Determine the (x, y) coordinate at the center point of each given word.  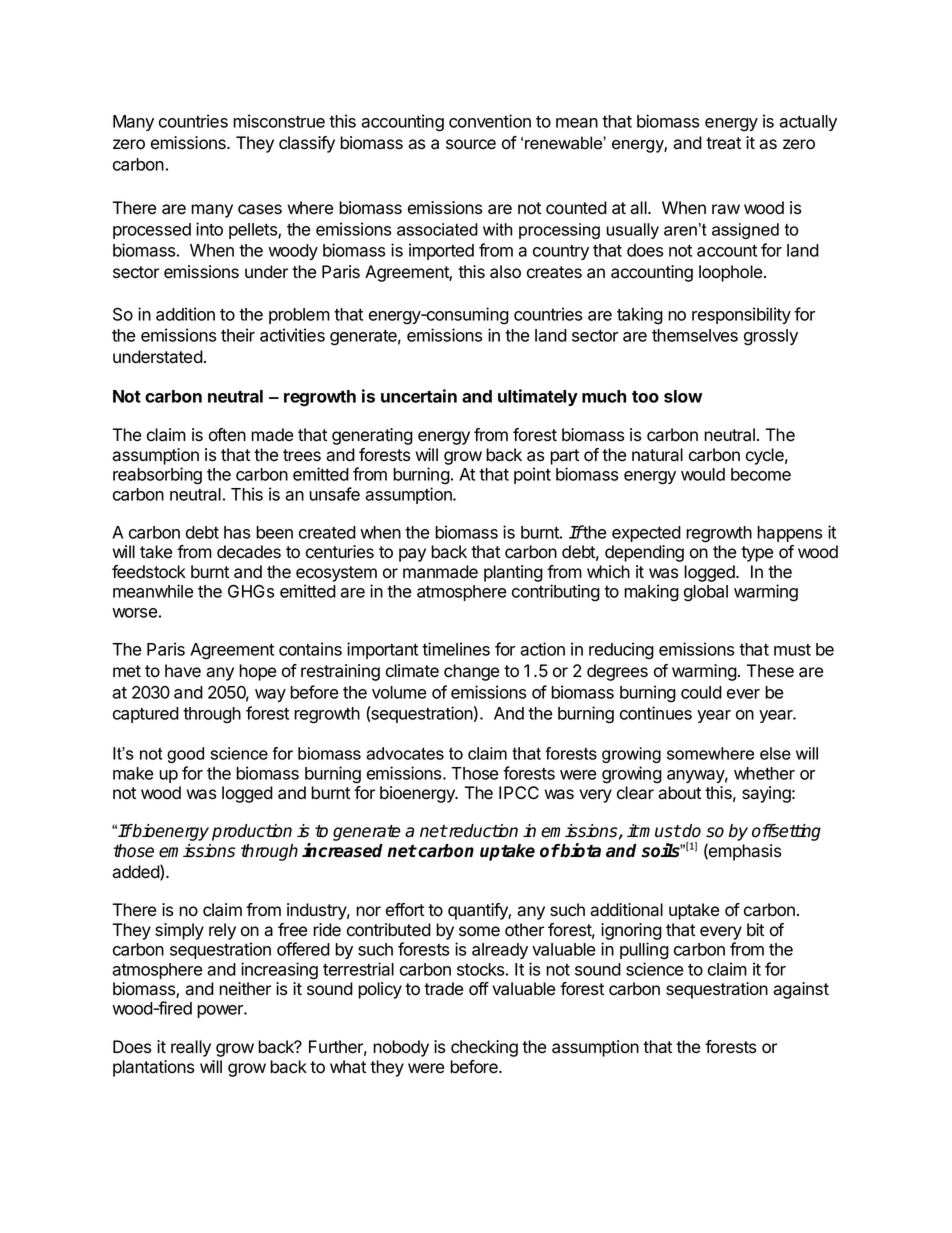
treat (723, 143)
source (471, 144)
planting (513, 573)
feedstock (149, 572)
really (191, 1048)
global (706, 593)
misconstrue (279, 121)
